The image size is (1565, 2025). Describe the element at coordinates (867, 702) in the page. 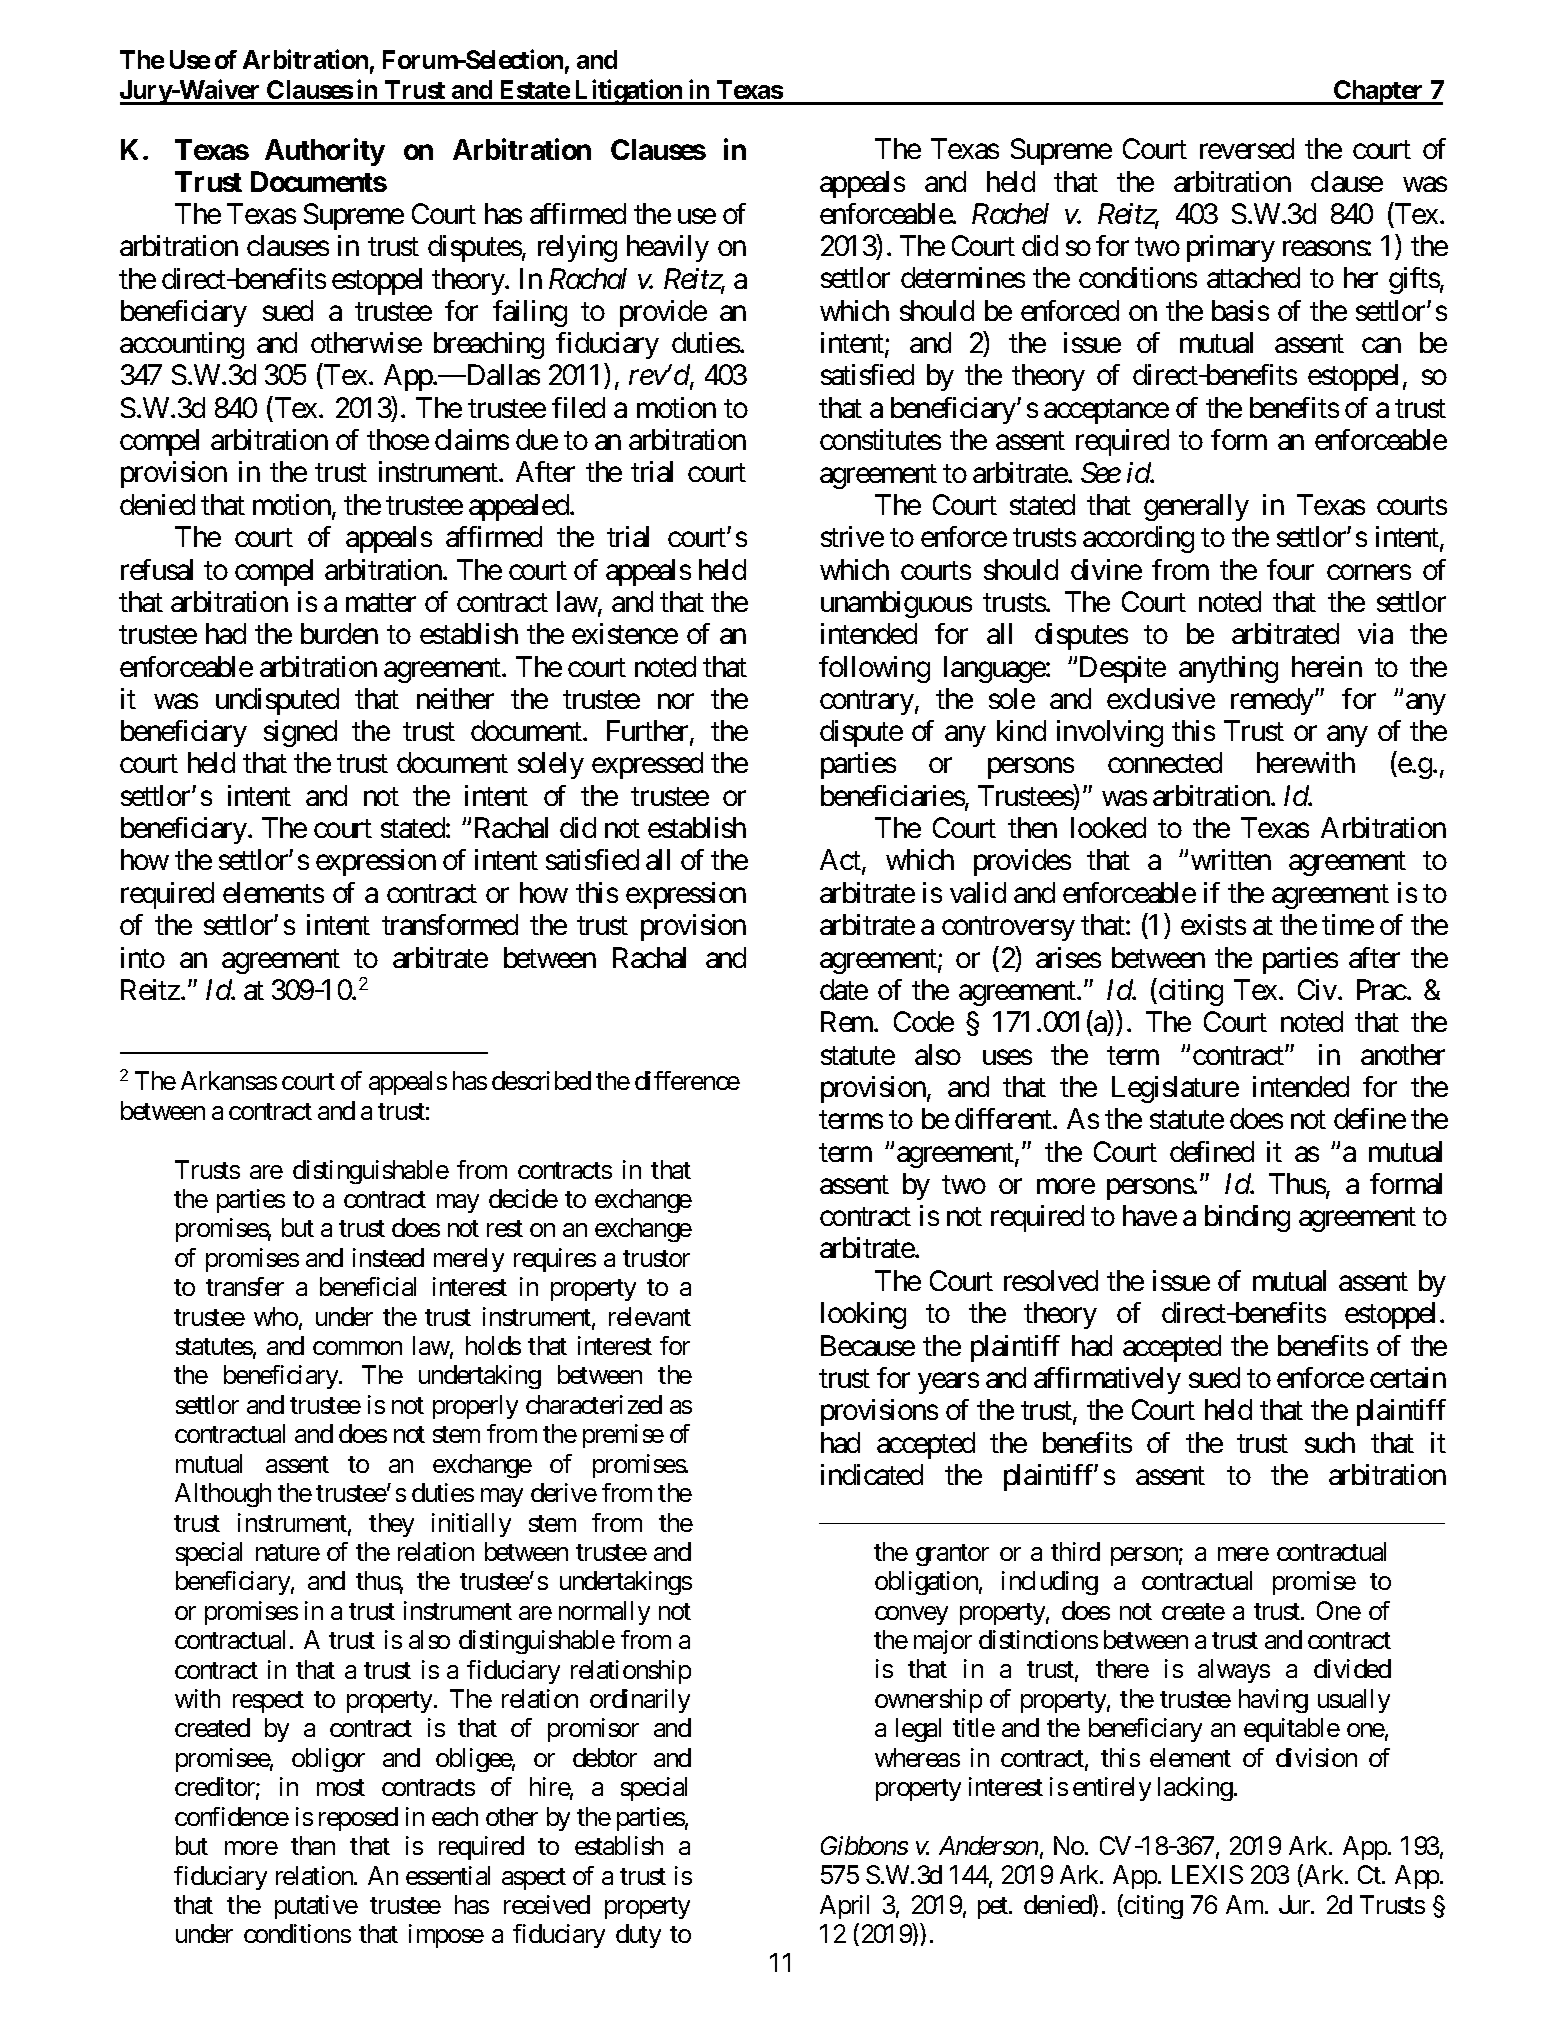

I see `contrary` at that location.
